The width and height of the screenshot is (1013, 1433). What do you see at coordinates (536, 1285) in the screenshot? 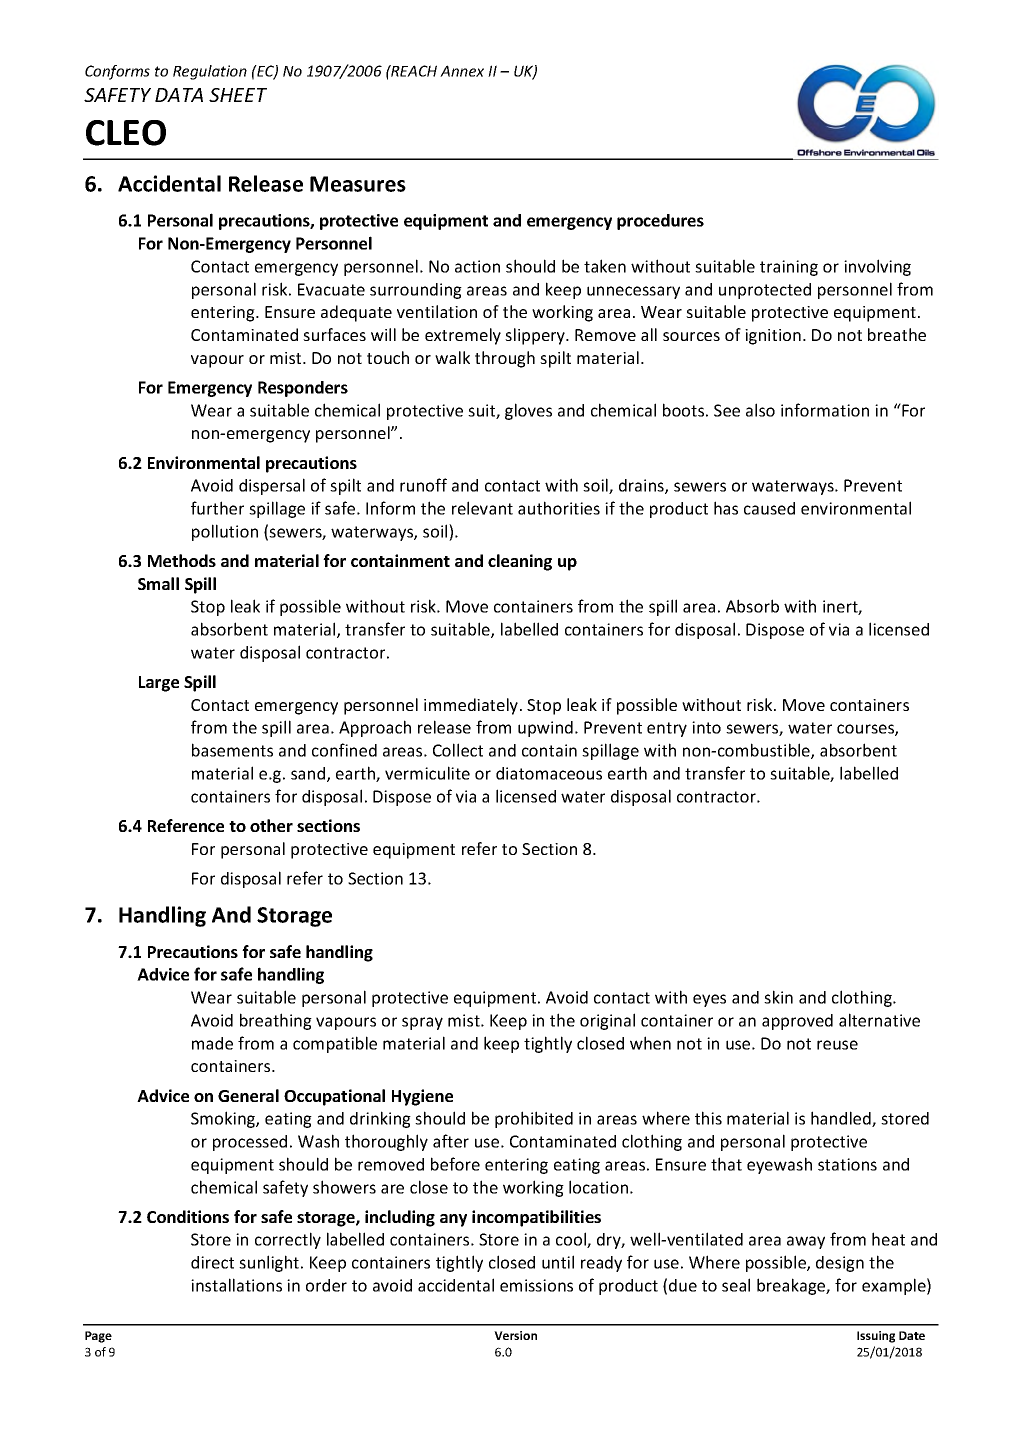
I see `emissions` at bounding box center [536, 1285].
